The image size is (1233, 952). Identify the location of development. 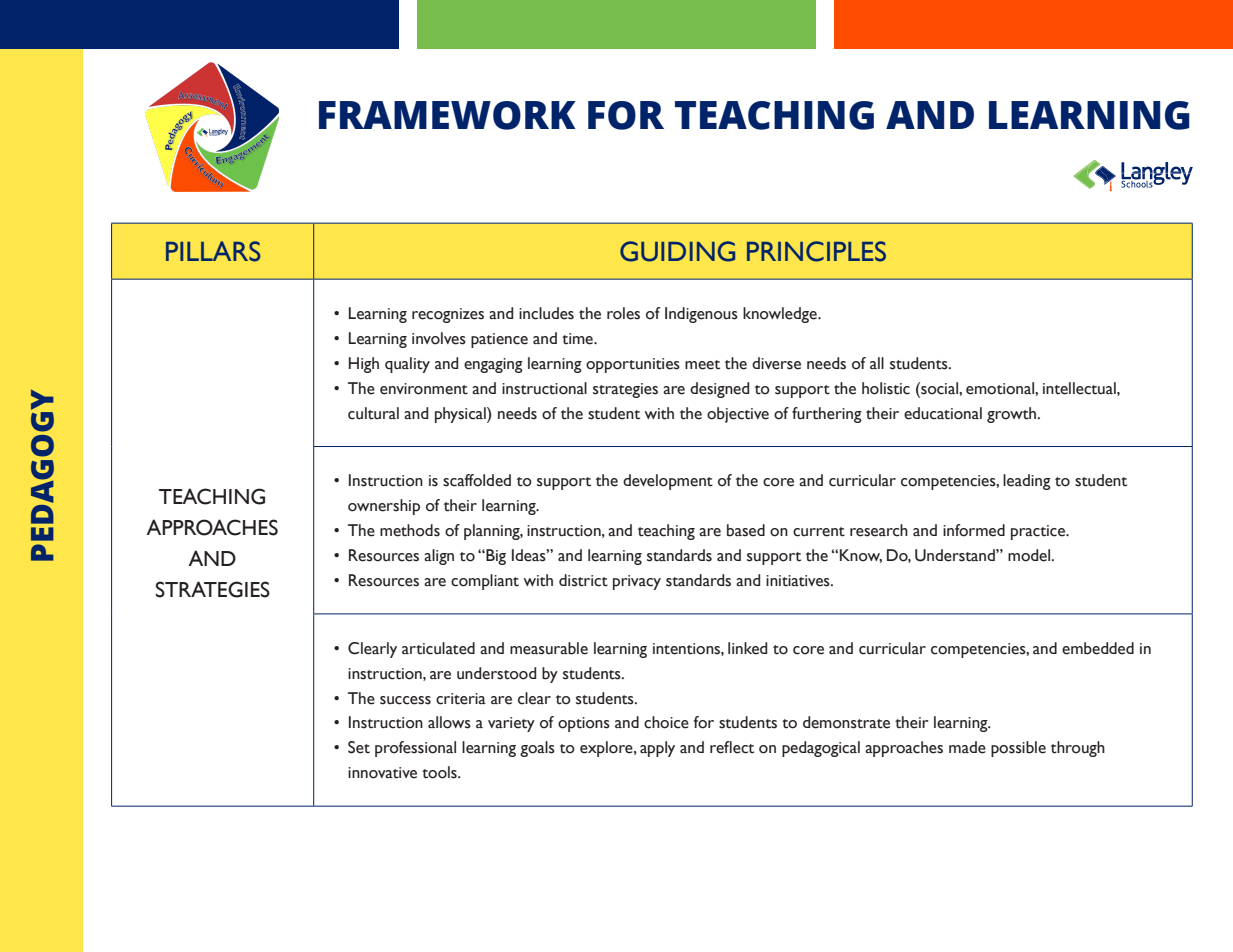
(668, 482).
